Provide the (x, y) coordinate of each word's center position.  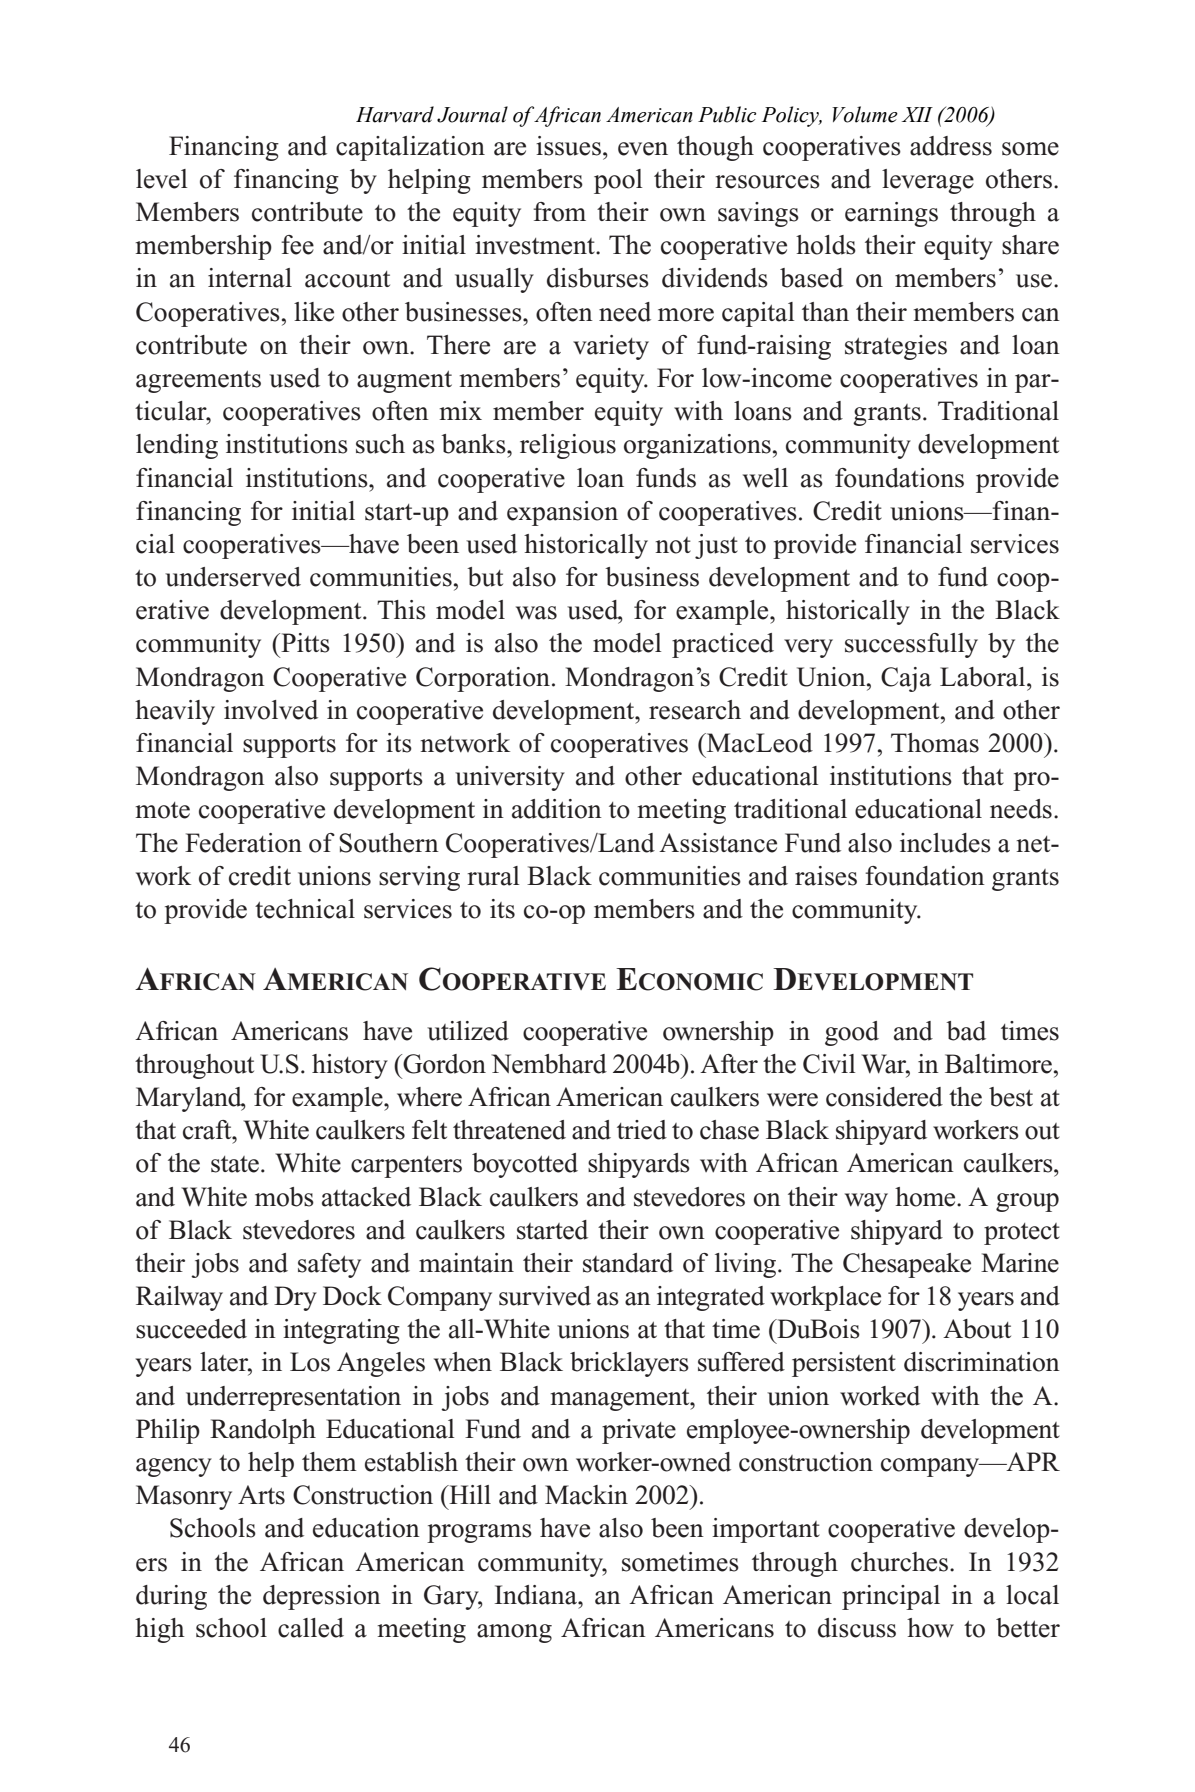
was (536, 613)
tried (642, 1130)
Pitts (304, 643)
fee (297, 245)
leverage (928, 181)
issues (568, 146)
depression (322, 1597)
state (235, 1164)
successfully (911, 645)
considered (884, 1097)
